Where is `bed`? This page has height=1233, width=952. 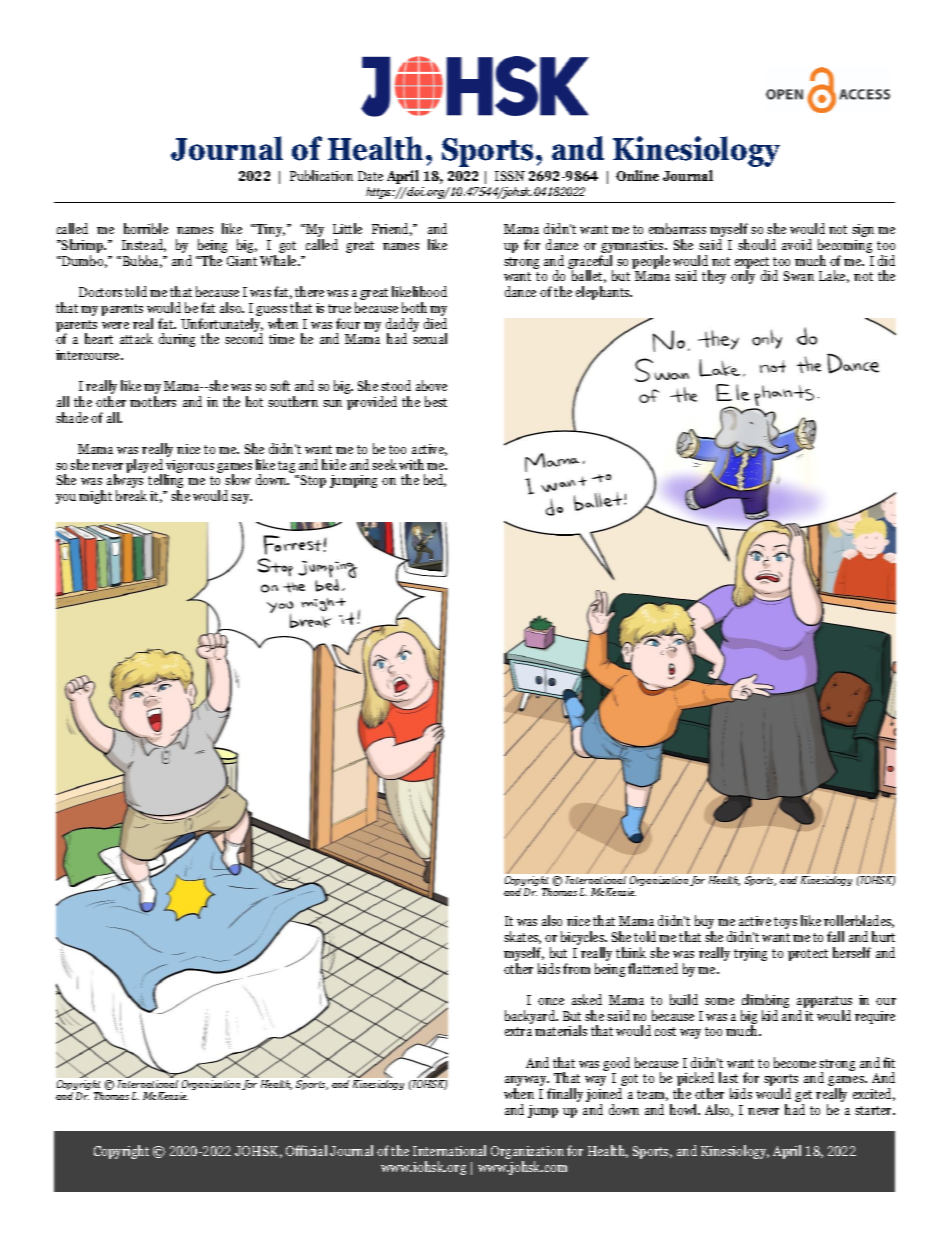 bed is located at coordinates (435, 480).
